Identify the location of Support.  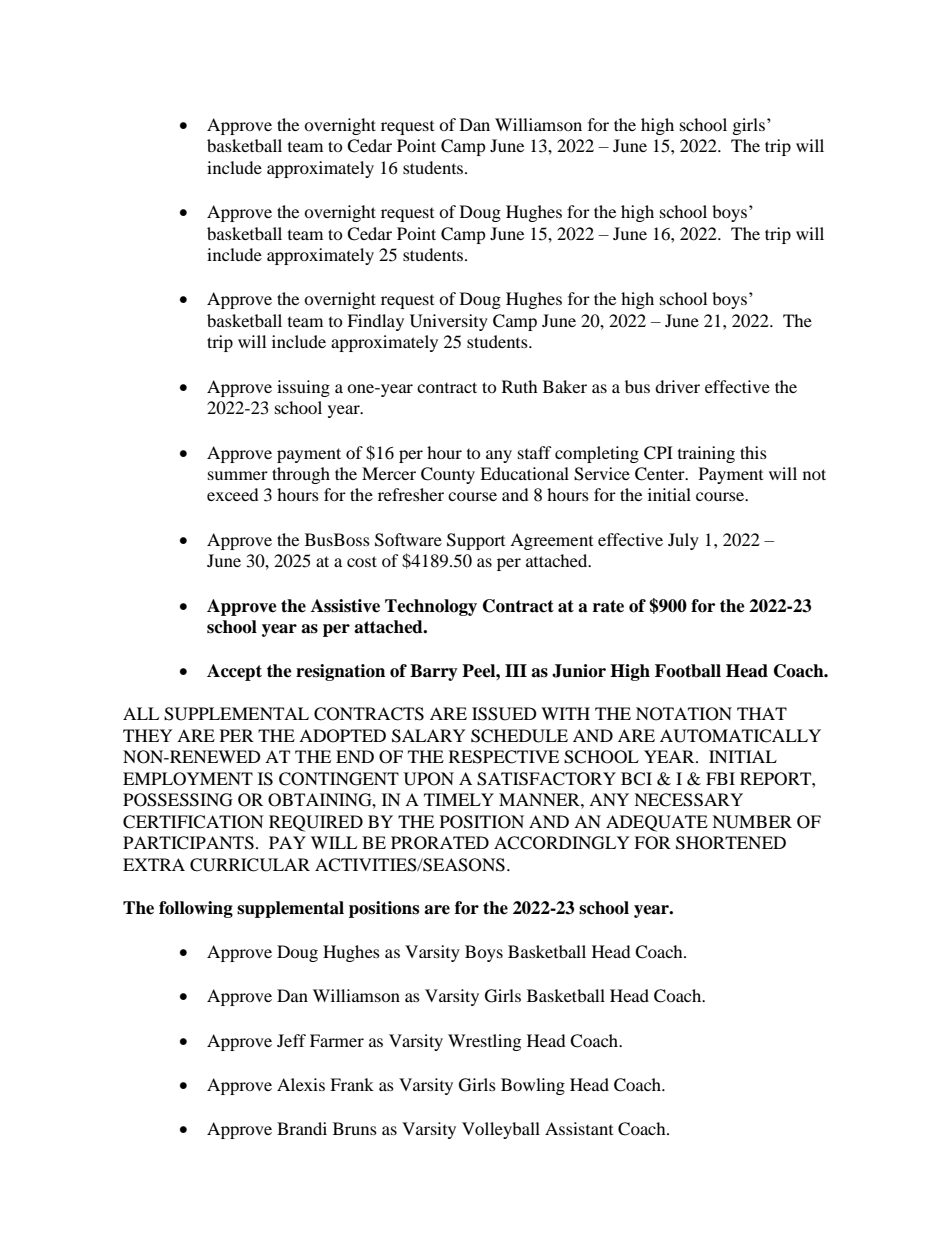
(476, 541).
